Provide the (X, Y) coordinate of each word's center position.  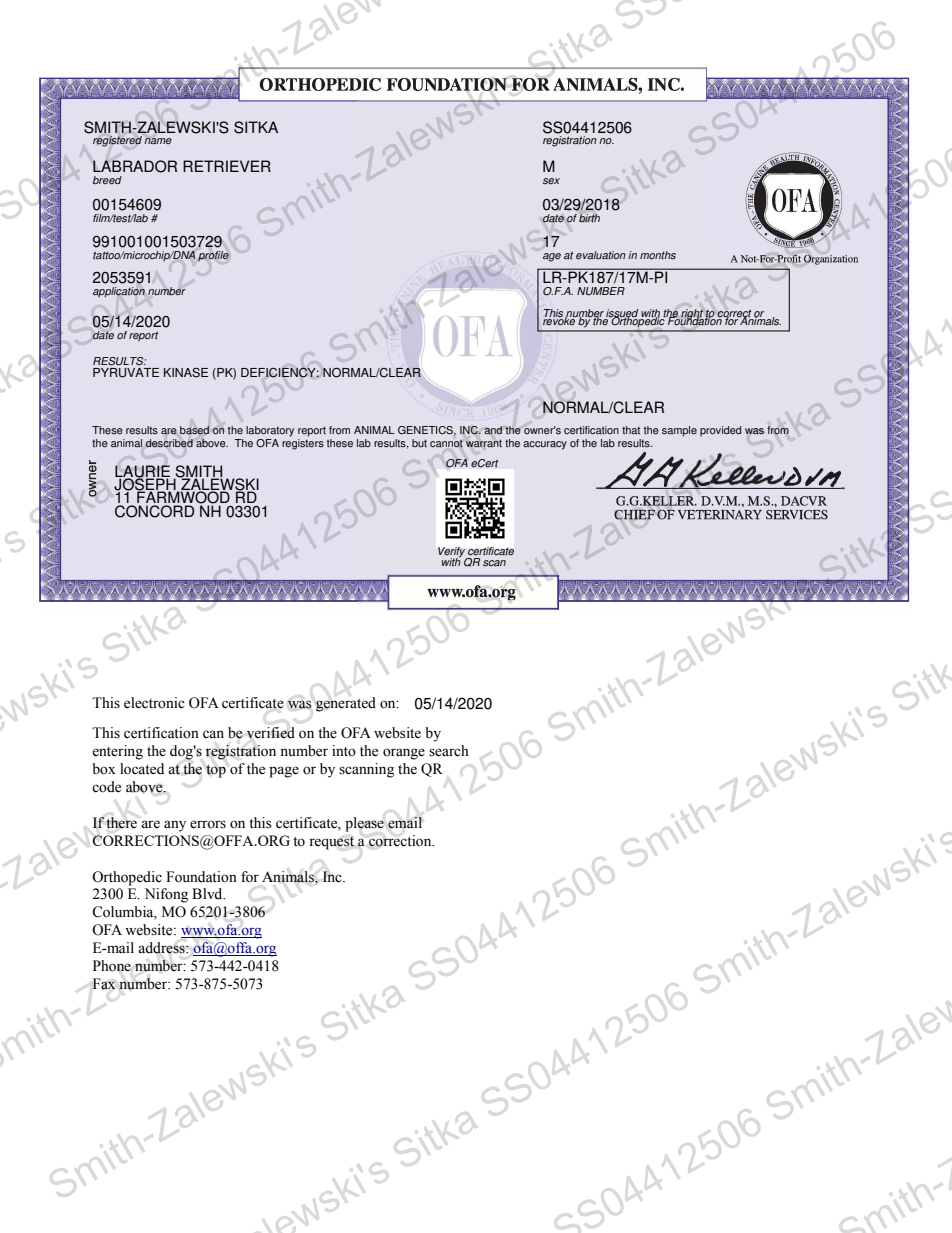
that (631, 430)
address (162, 948)
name (158, 141)
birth (589, 218)
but (419, 443)
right (691, 315)
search (449, 751)
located (142, 769)
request (331, 843)
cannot (446, 444)
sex (551, 181)
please (364, 824)
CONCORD (154, 511)
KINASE (186, 373)
